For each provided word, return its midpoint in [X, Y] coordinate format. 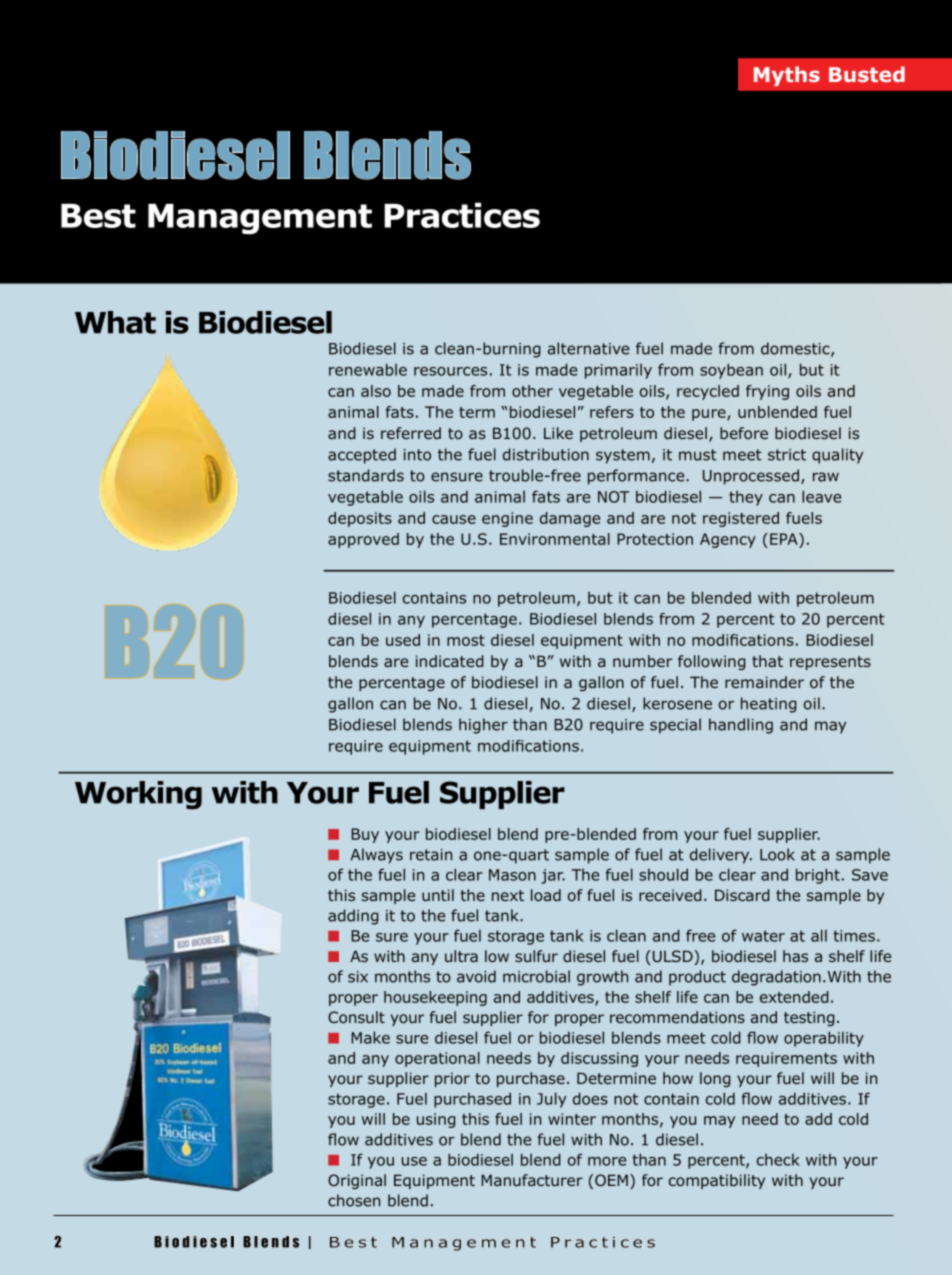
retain [431, 855]
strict [787, 455]
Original [357, 1181]
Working [138, 795]
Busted [867, 74]
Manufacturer [532, 1180]
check [778, 1160]
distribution [546, 454]
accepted [362, 456]
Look [777, 854]
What [115, 322]
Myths [787, 76]
